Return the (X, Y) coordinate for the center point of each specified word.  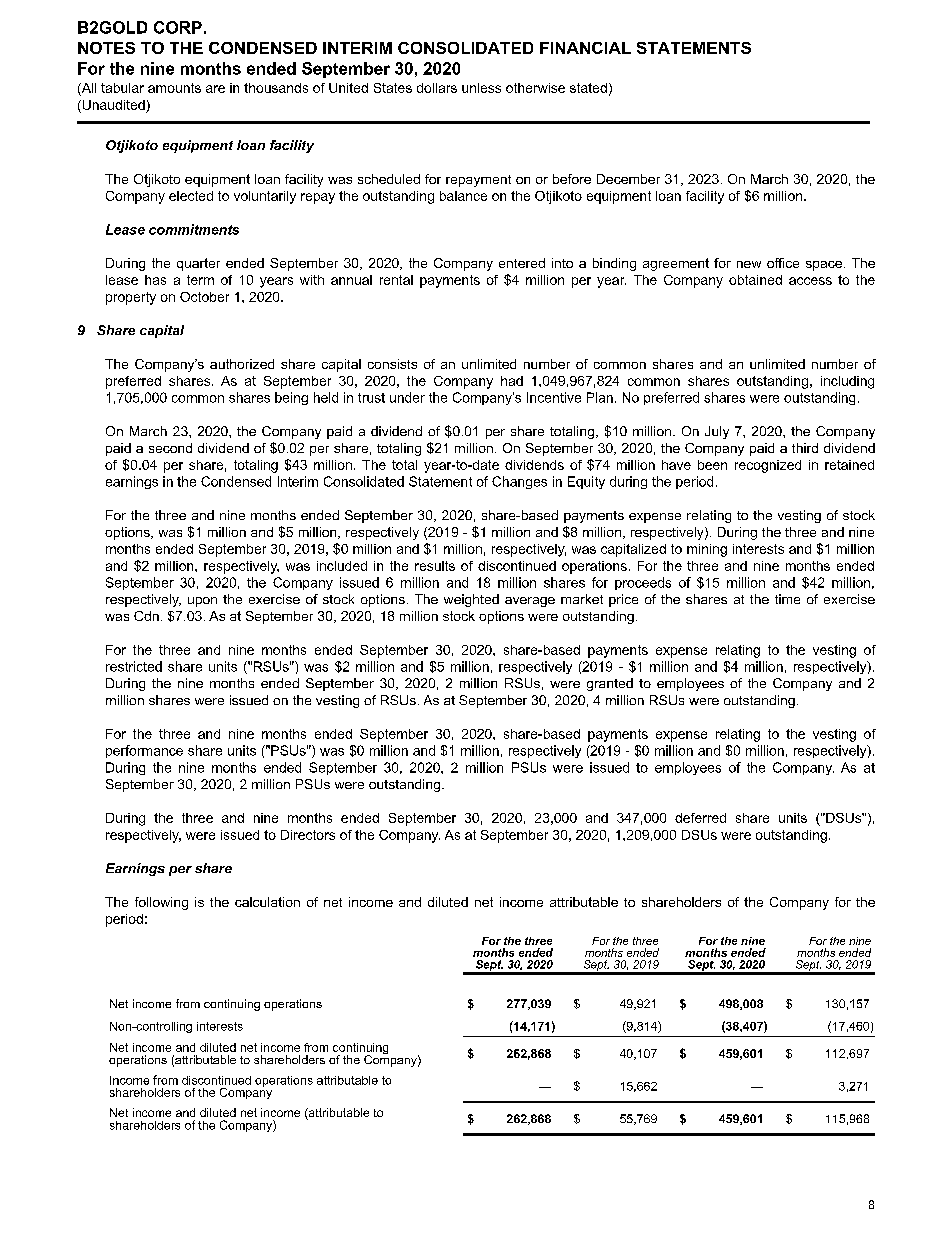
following (161, 903)
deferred (700, 818)
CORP (178, 27)
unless (481, 88)
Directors (308, 835)
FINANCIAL (585, 48)
